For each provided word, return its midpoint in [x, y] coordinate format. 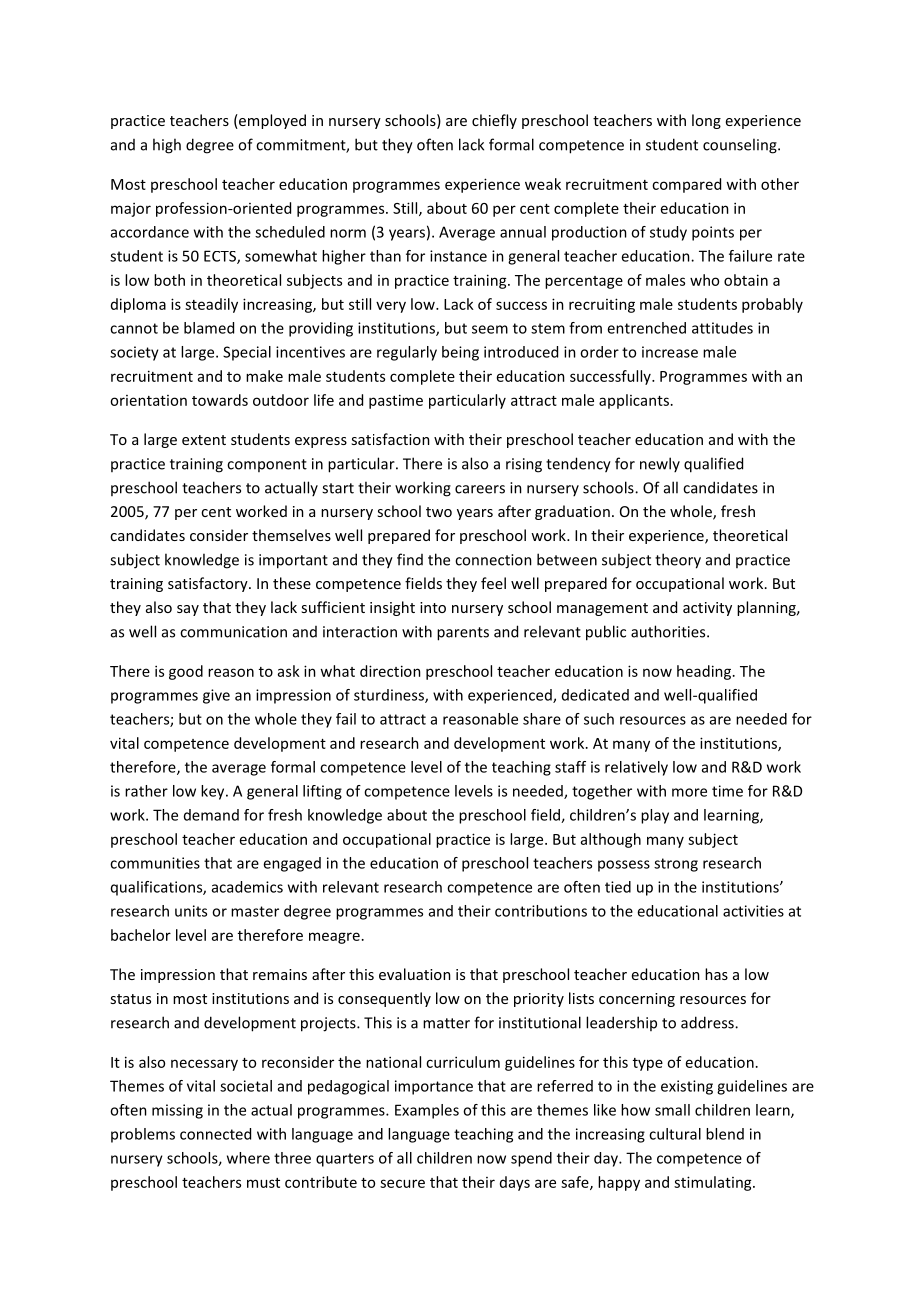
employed [271, 121]
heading [705, 672]
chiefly [494, 121]
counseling [741, 146]
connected [215, 1134]
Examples [427, 1111]
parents [463, 634]
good [186, 672]
